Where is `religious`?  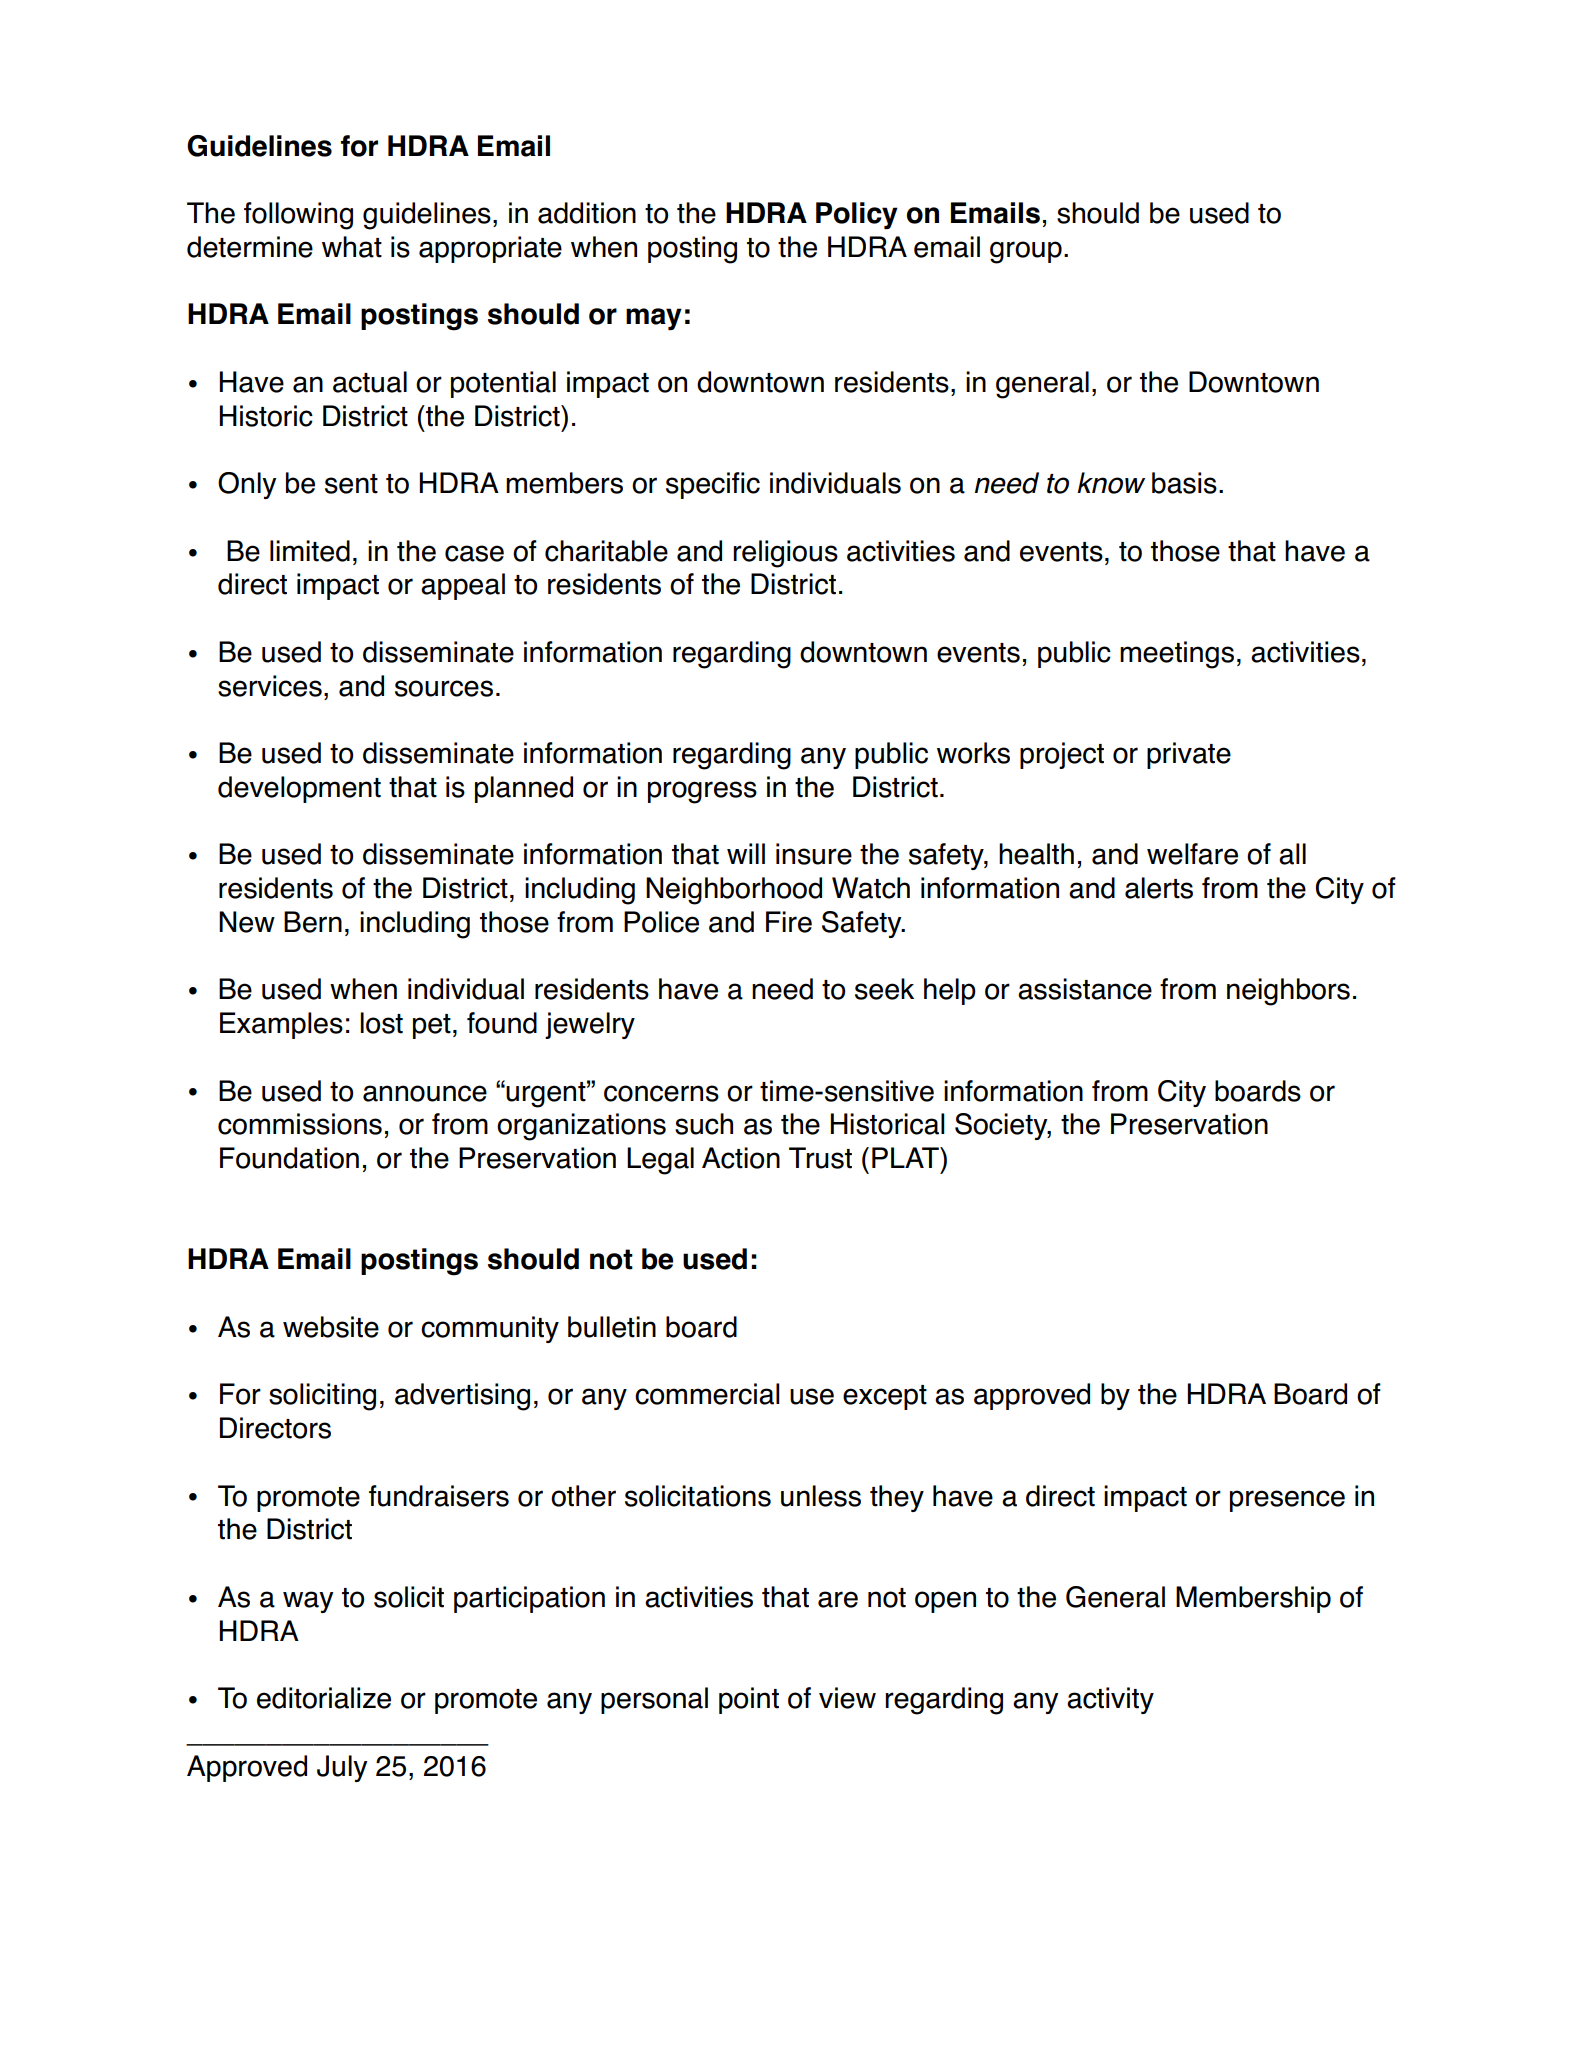
religious is located at coordinates (785, 554).
